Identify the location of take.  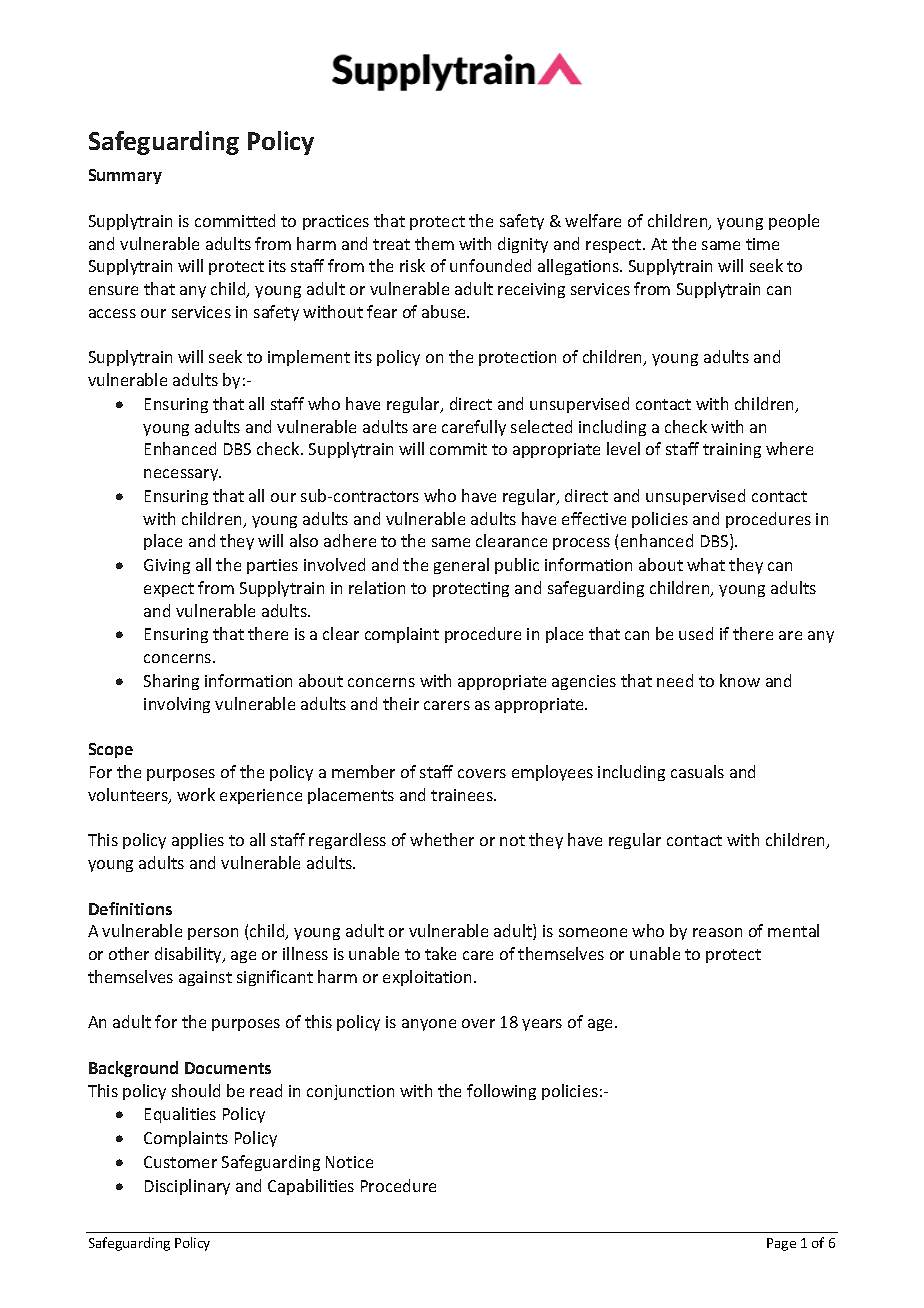
(440, 953).
